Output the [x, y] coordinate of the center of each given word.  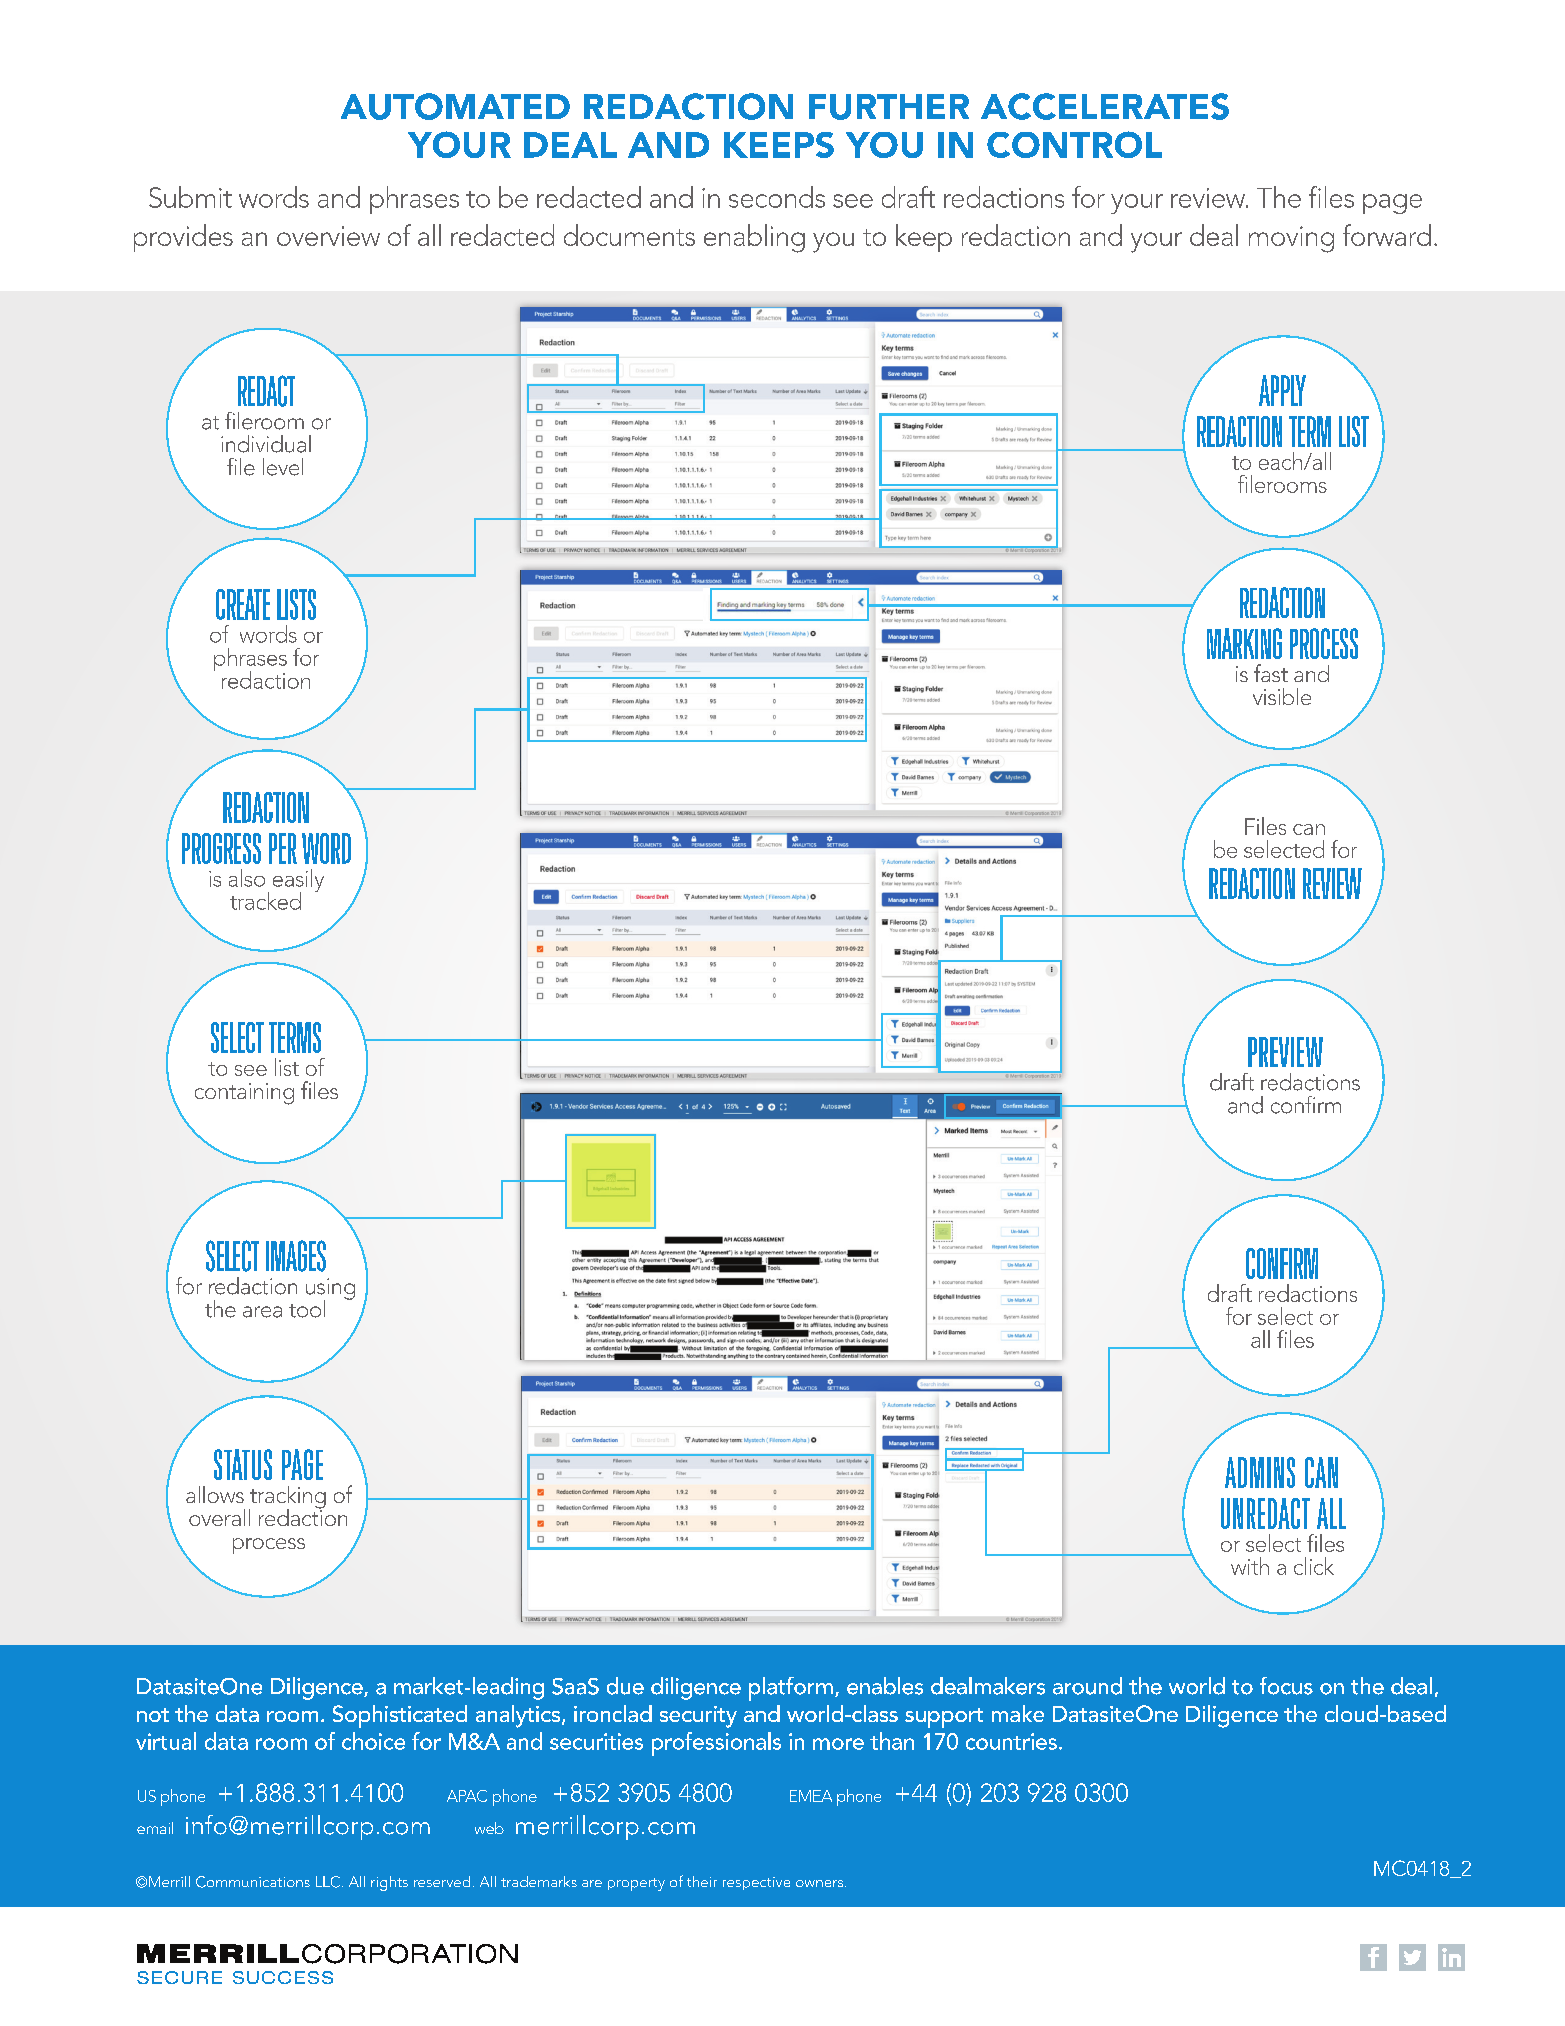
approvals [915, 1048]
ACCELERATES [1105, 106]
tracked [265, 901]
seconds [777, 197]
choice [373, 1741]
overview [328, 236]
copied [888, 991]
